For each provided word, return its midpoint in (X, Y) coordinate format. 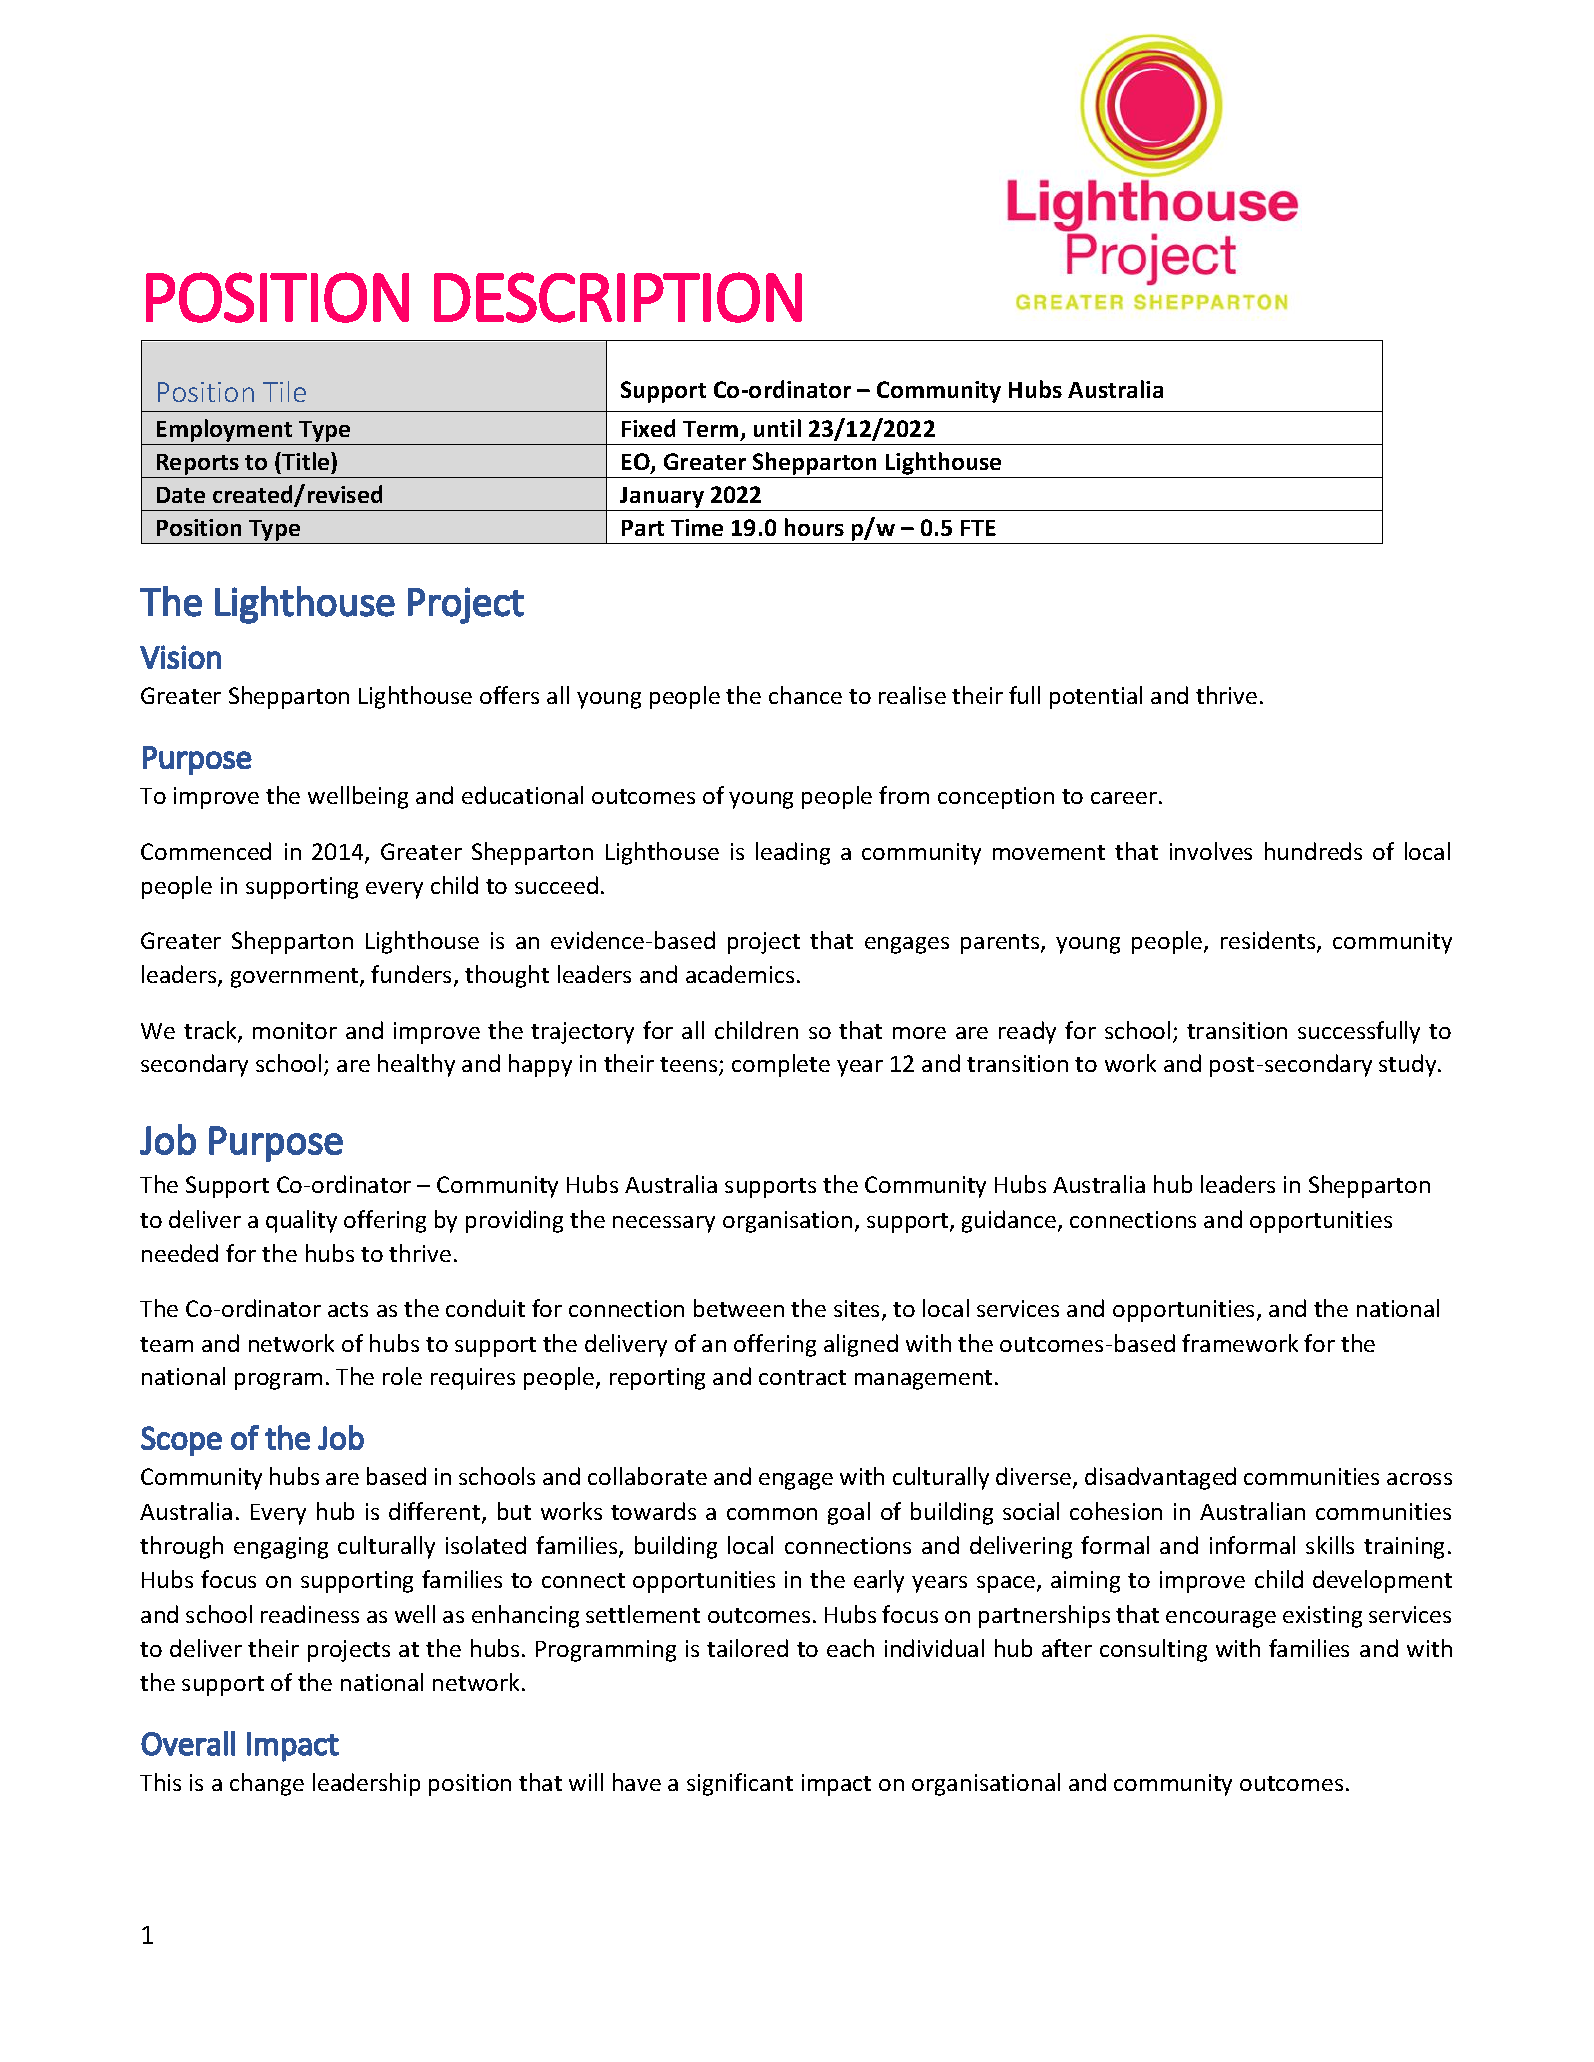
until (777, 428)
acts (348, 1309)
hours (814, 527)
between (739, 1308)
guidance (1010, 1221)
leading (793, 853)
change (267, 1784)
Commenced (206, 851)
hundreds (1313, 851)
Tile (284, 391)
